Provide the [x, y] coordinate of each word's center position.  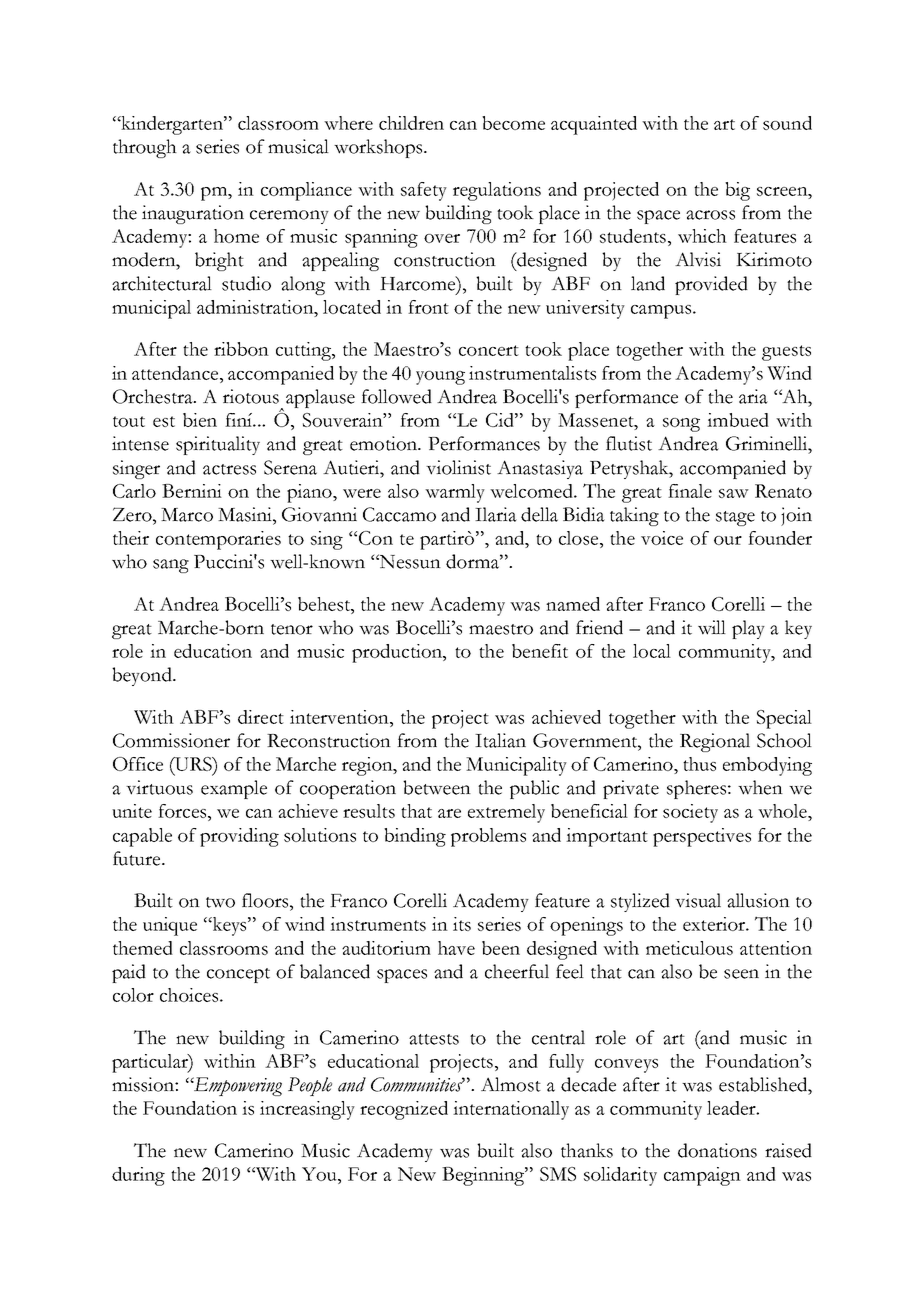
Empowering [237, 1086]
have [456, 948]
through [145, 148]
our [728, 540]
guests [786, 353]
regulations [497, 191]
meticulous [689, 948]
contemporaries [218, 540]
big [737, 191]
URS [193, 764]
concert [489, 350]
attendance [176, 373]
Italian [500, 740]
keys [230, 926]
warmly [455, 493]
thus [699, 764]
